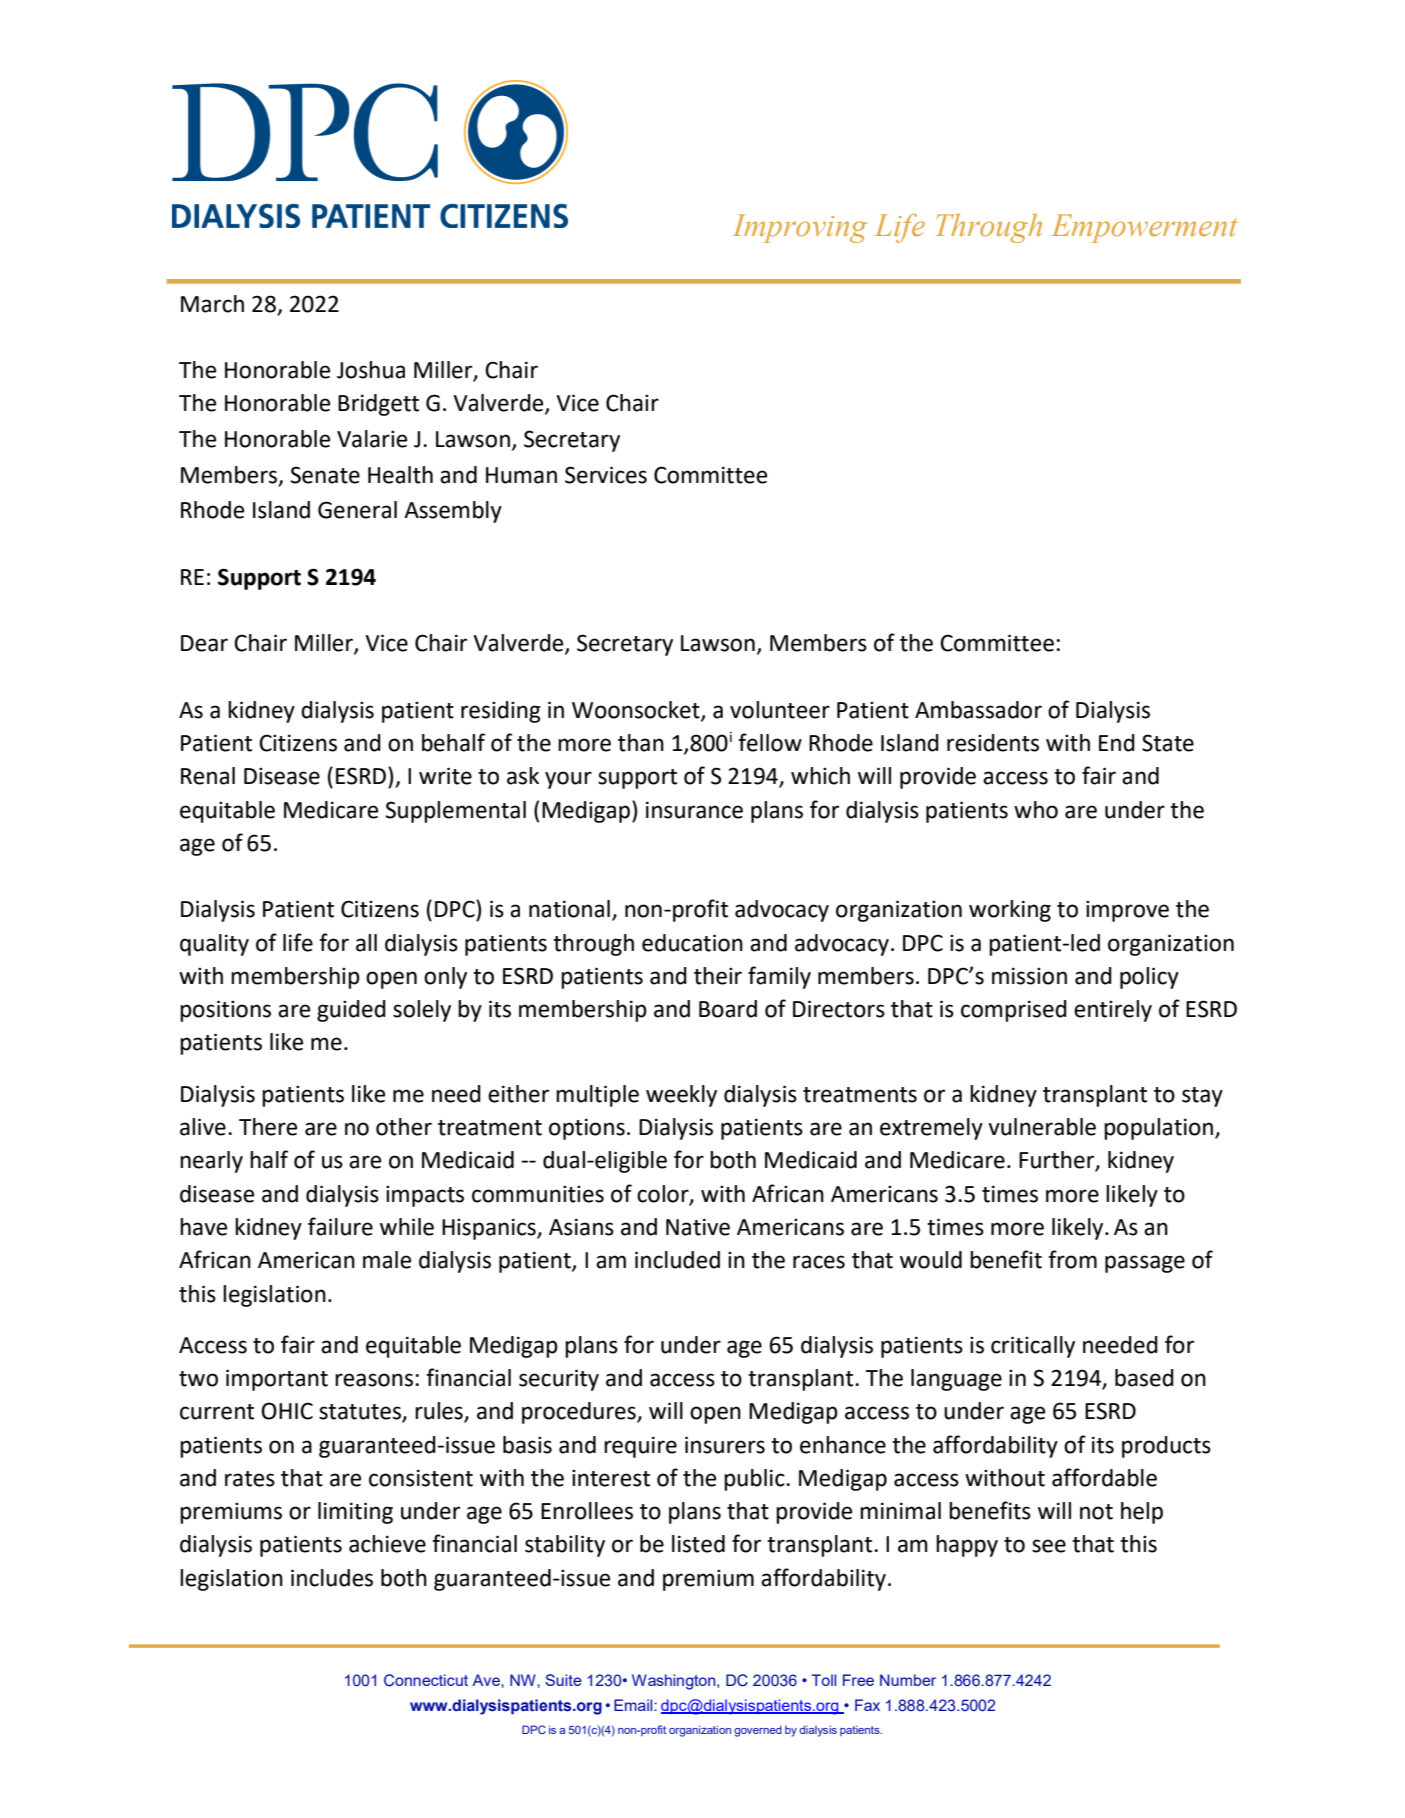 The height and width of the screenshot is (1818, 1405). I want to click on Improving, so click(800, 228).
